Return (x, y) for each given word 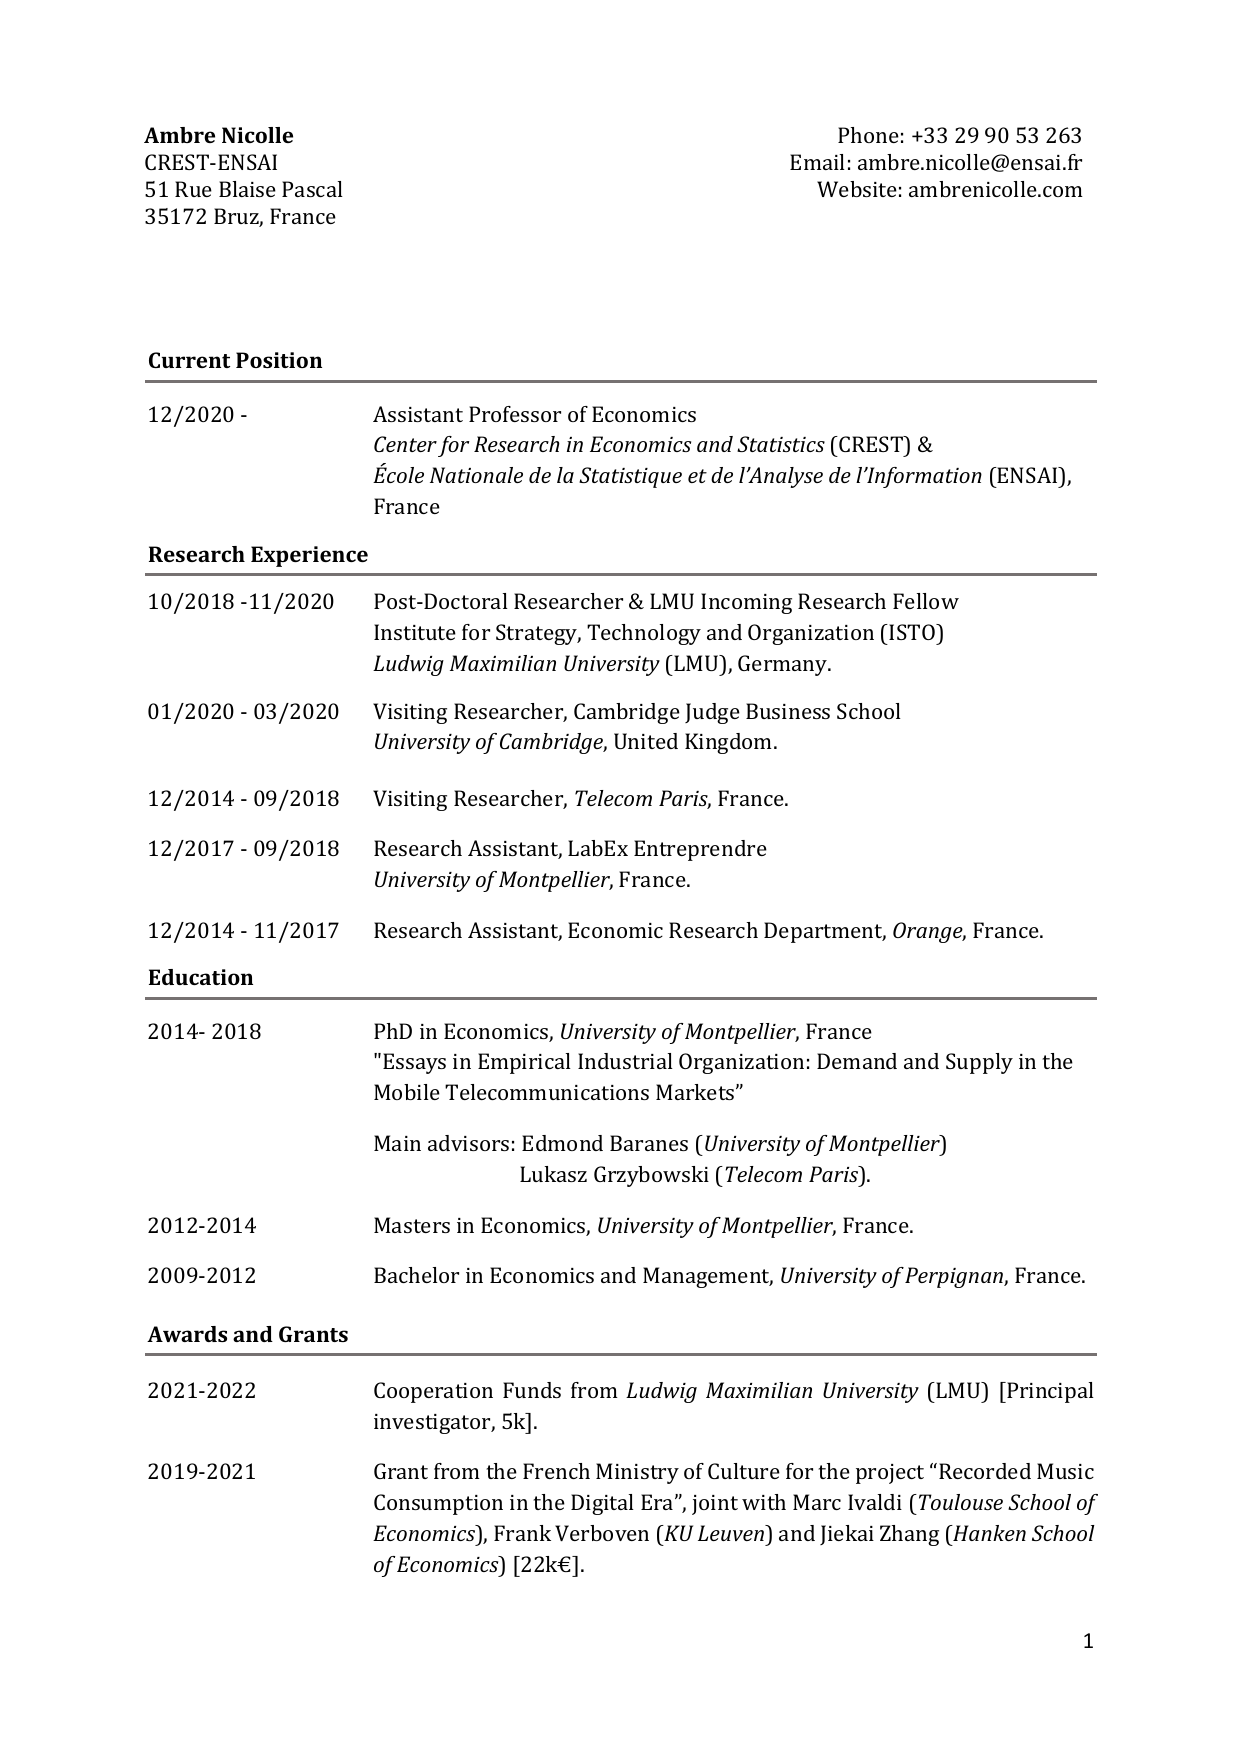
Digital (602, 1504)
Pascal (312, 189)
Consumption (438, 1504)
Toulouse (961, 1502)
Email (817, 162)
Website (857, 189)
